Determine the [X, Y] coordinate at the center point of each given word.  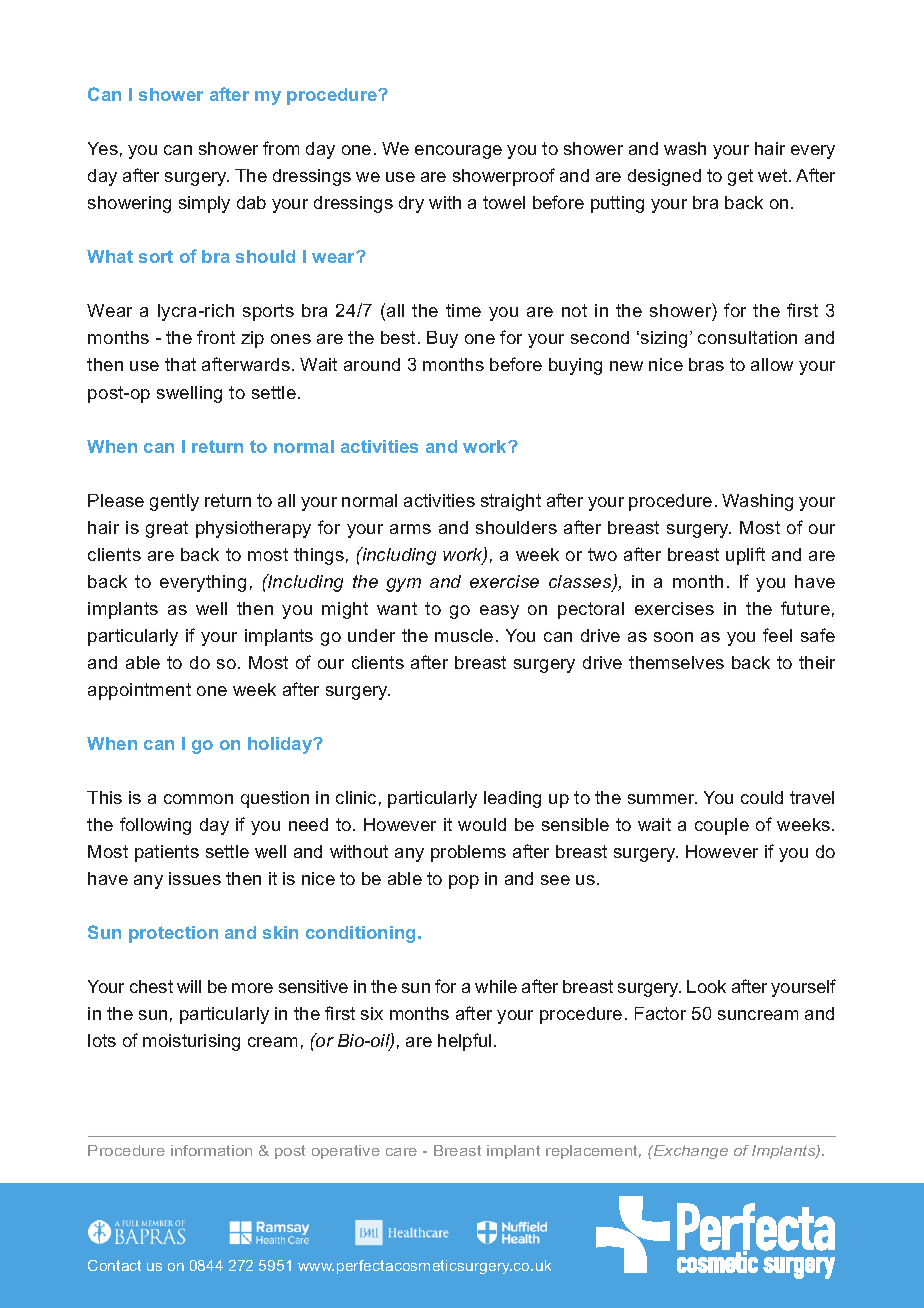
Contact [114, 1265]
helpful [464, 1042]
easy [499, 612]
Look [706, 986]
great [167, 529]
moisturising [191, 1042]
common [198, 799]
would [482, 824]
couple [722, 826]
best [400, 337]
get [740, 177]
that [180, 364]
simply [204, 204]
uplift [745, 556]
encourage [458, 152]
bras [706, 364]
